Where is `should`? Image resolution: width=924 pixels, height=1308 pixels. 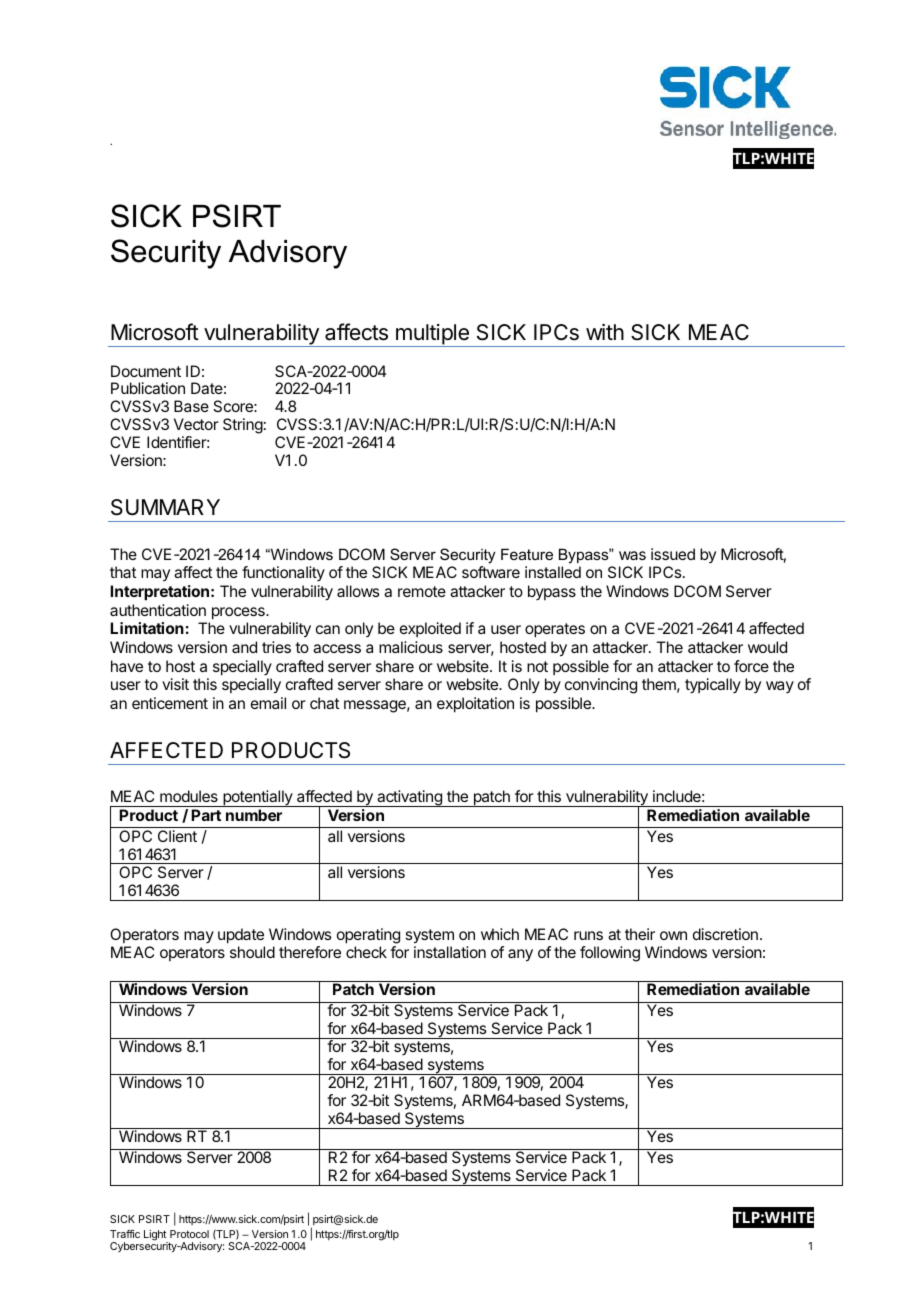
should is located at coordinates (252, 952).
